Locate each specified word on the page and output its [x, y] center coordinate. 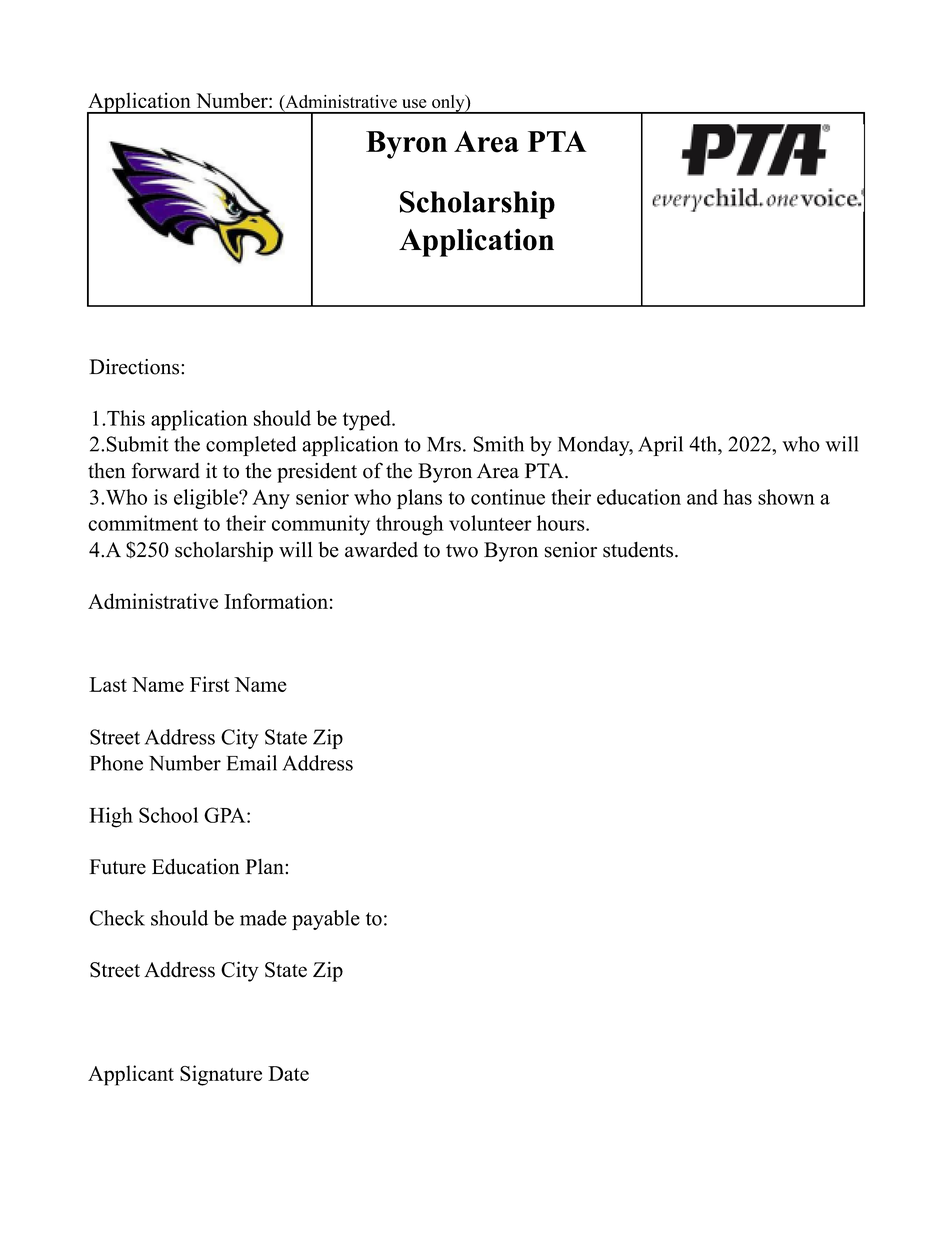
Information [276, 601]
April [660, 446]
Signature [221, 1075]
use [414, 103]
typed [368, 420]
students [638, 550]
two [462, 551]
